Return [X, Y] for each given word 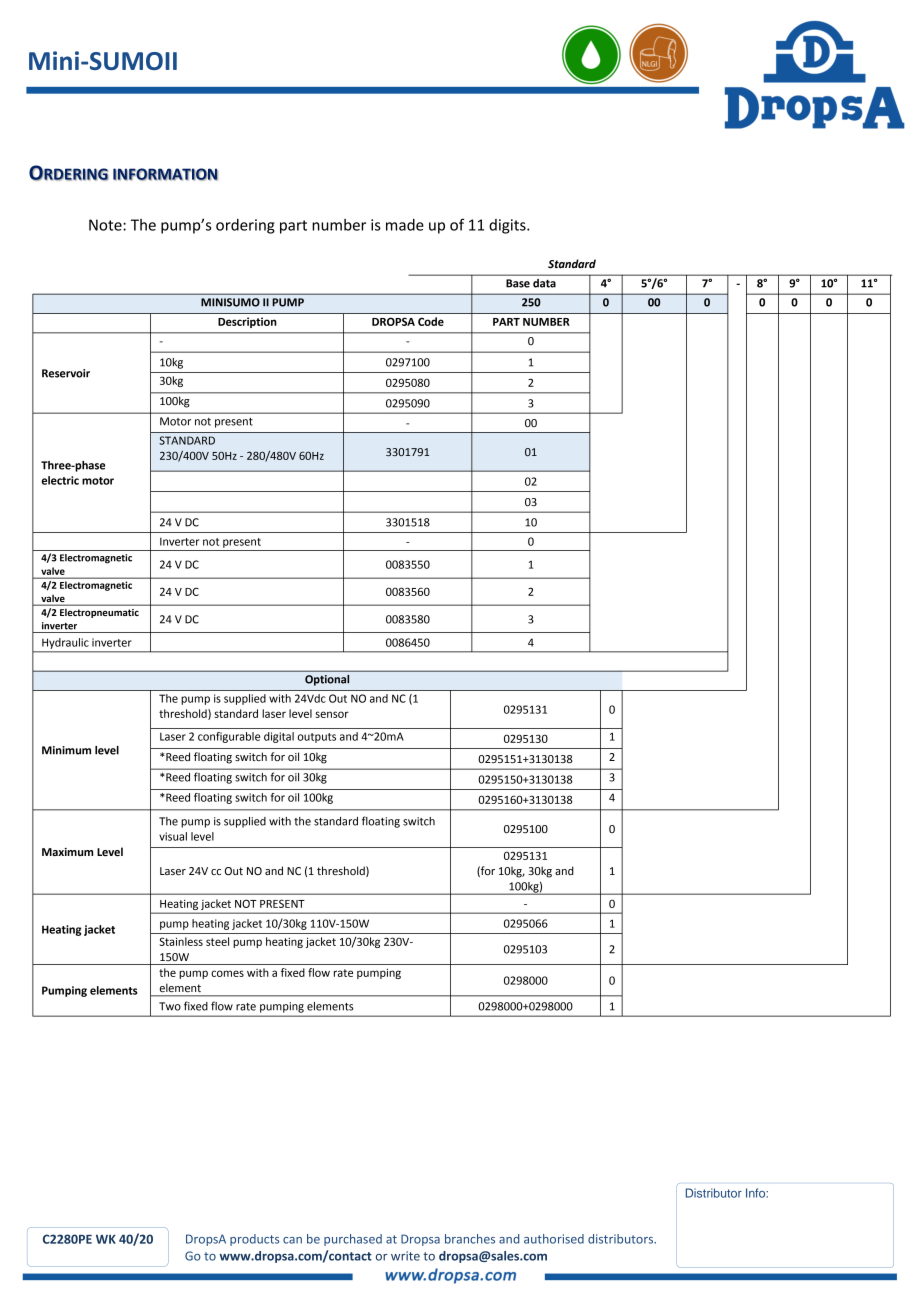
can [292, 1240]
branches [470, 1239]
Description [247, 322]
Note [106, 225]
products [254, 1240]
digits [508, 226]
